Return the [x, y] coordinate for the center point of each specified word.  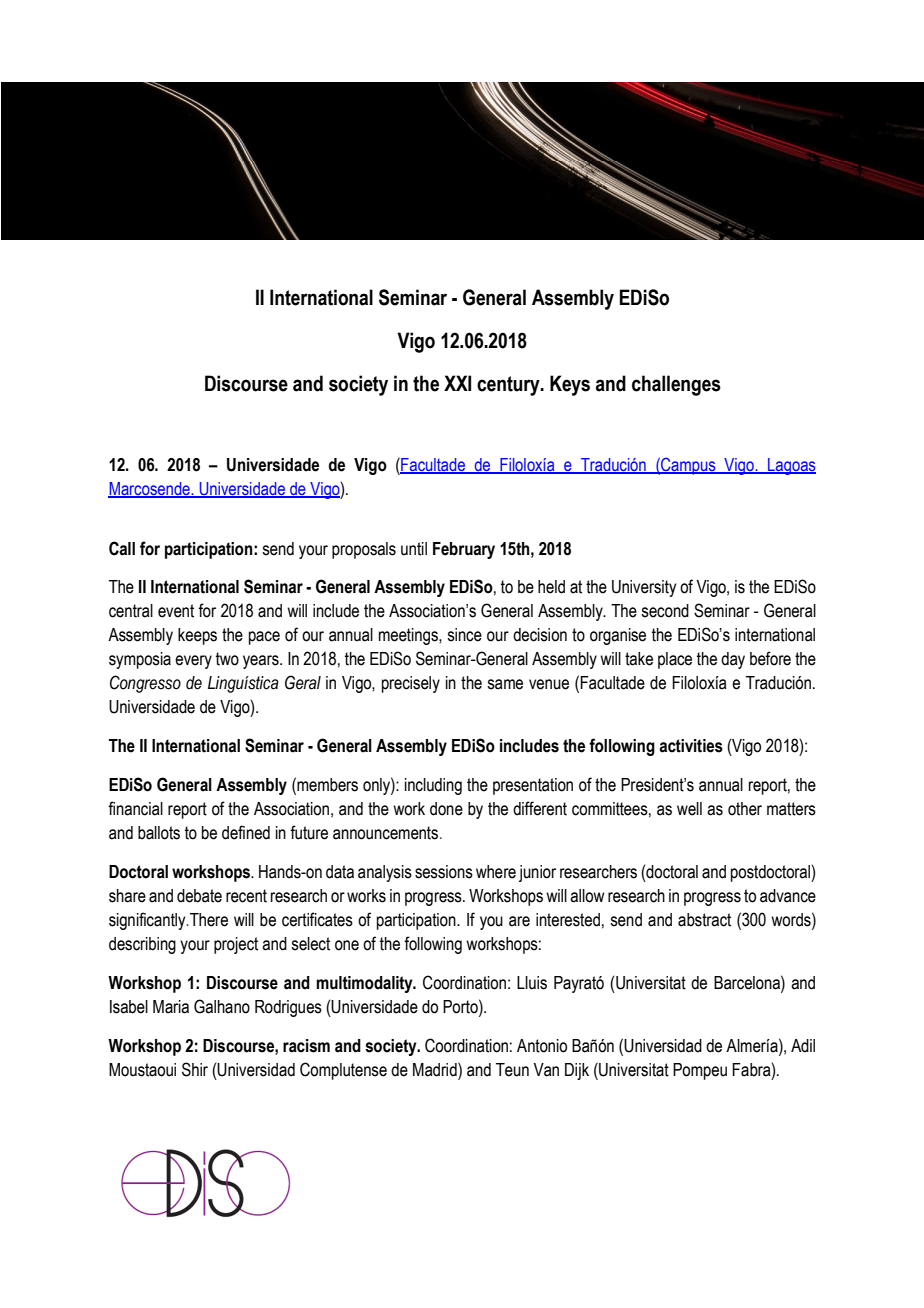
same [505, 684]
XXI [457, 383]
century [509, 386]
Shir [195, 1069]
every [193, 662]
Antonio [542, 1046]
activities [691, 746]
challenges [676, 385]
